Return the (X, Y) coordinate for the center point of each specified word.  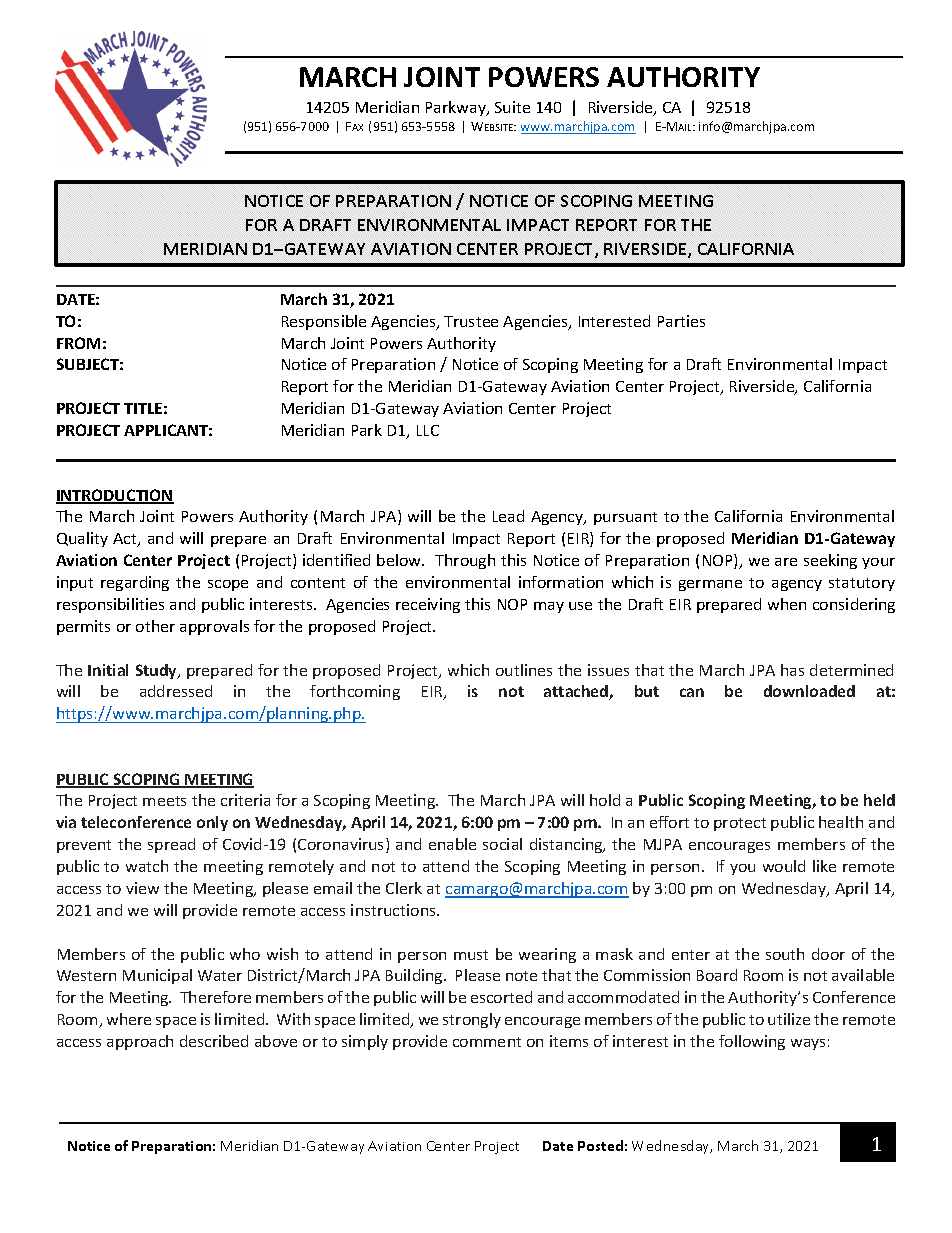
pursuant (625, 518)
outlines (524, 670)
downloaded (809, 691)
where (129, 1019)
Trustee (471, 321)
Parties (681, 321)
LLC (428, 430)
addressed (176, 691)
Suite (512, 107)
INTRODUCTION (115, 496)
